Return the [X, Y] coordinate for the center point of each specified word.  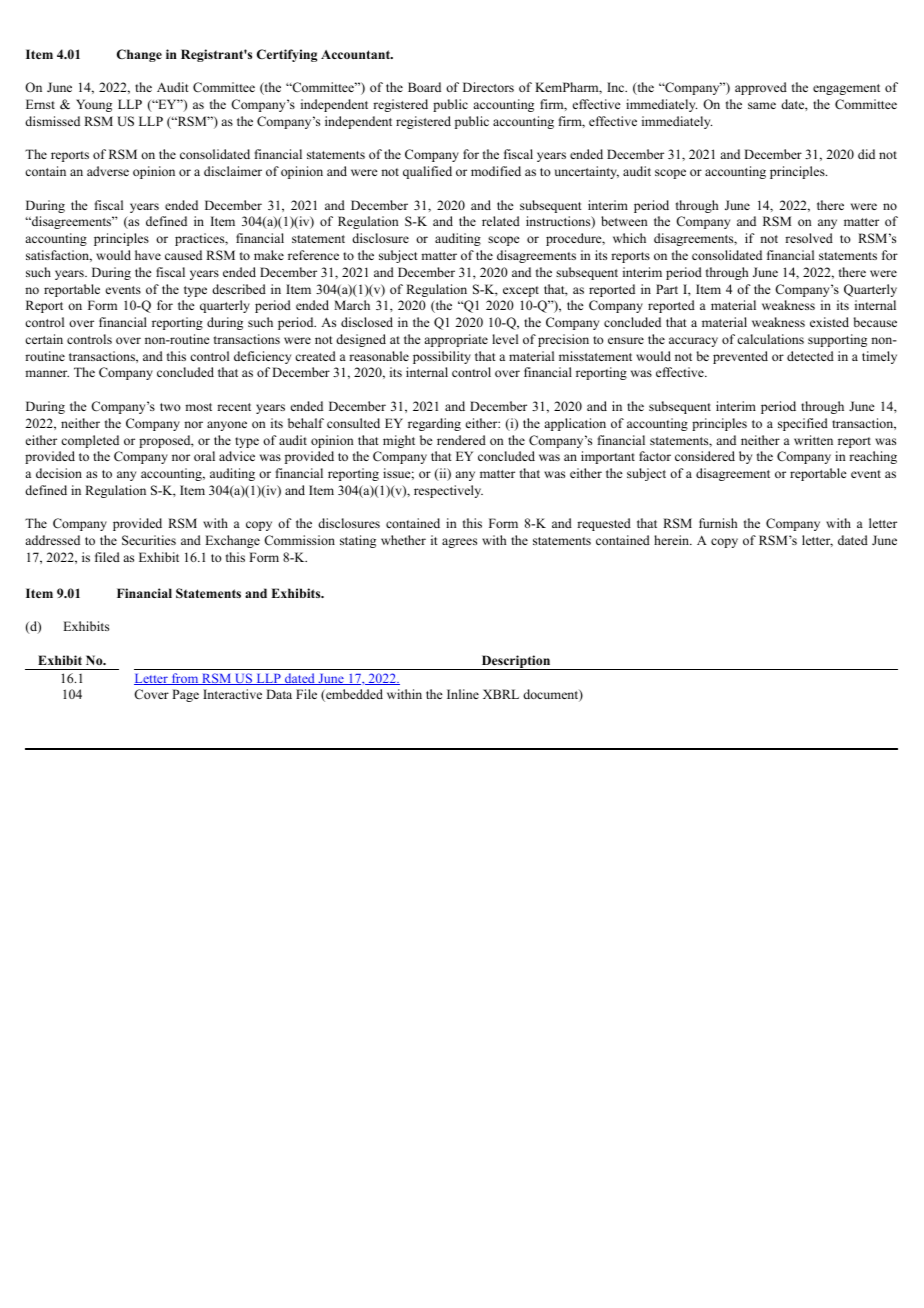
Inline [463, 694]
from [185, 679]
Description [516, 662]
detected [810, 356]
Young [94, 105]
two [170, 407]
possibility [442, 357]
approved [761, 88]
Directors [488, 87]
